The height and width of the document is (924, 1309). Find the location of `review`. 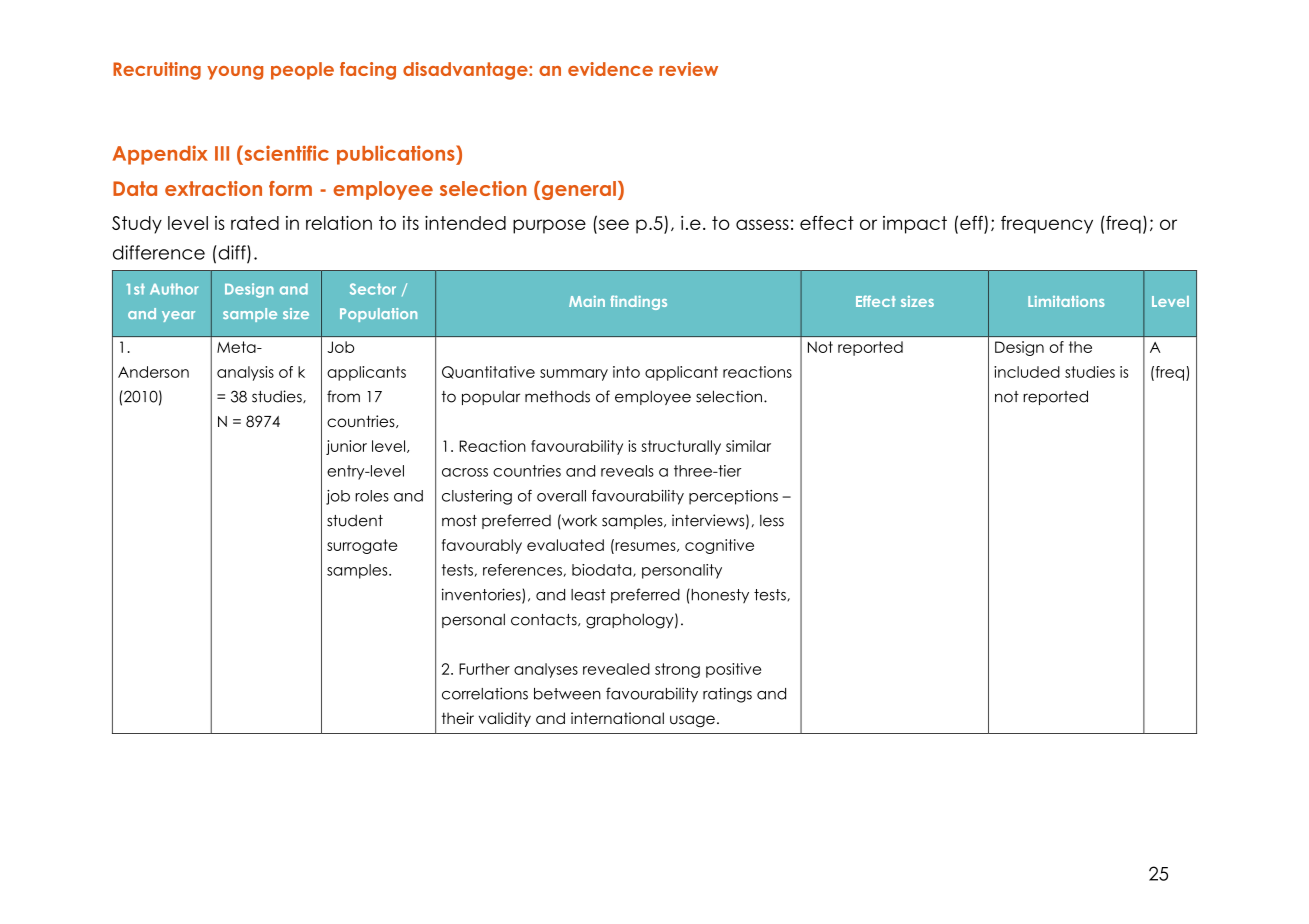

review is located at coordinates (688, 69).
